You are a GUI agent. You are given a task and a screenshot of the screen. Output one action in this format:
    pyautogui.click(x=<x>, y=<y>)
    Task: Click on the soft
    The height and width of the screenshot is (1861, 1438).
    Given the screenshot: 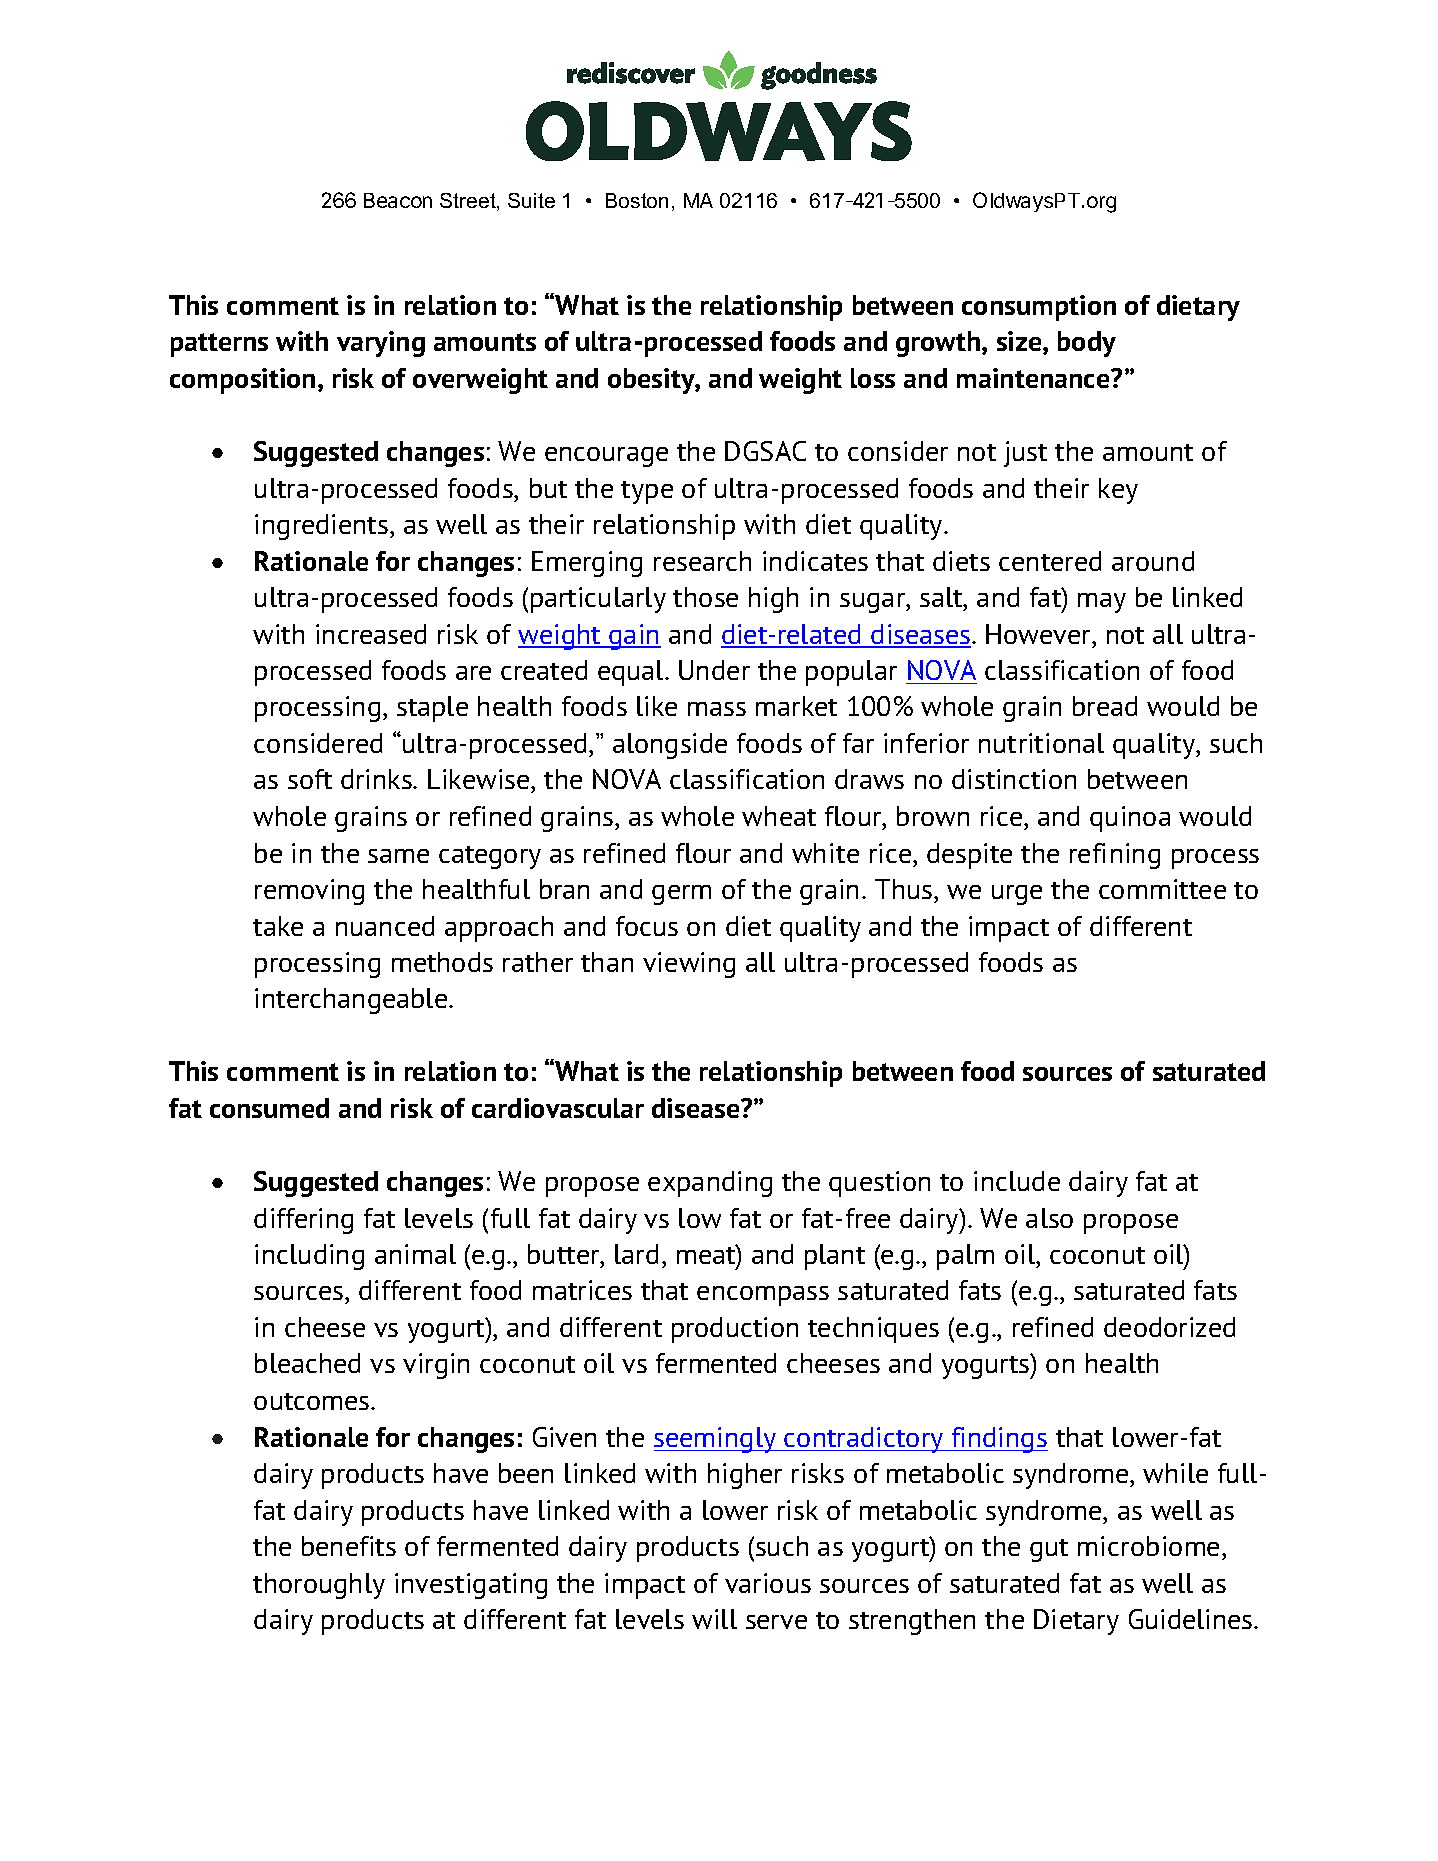 What is the action you would take?
    pyautogui.click(x=310, y=779)
